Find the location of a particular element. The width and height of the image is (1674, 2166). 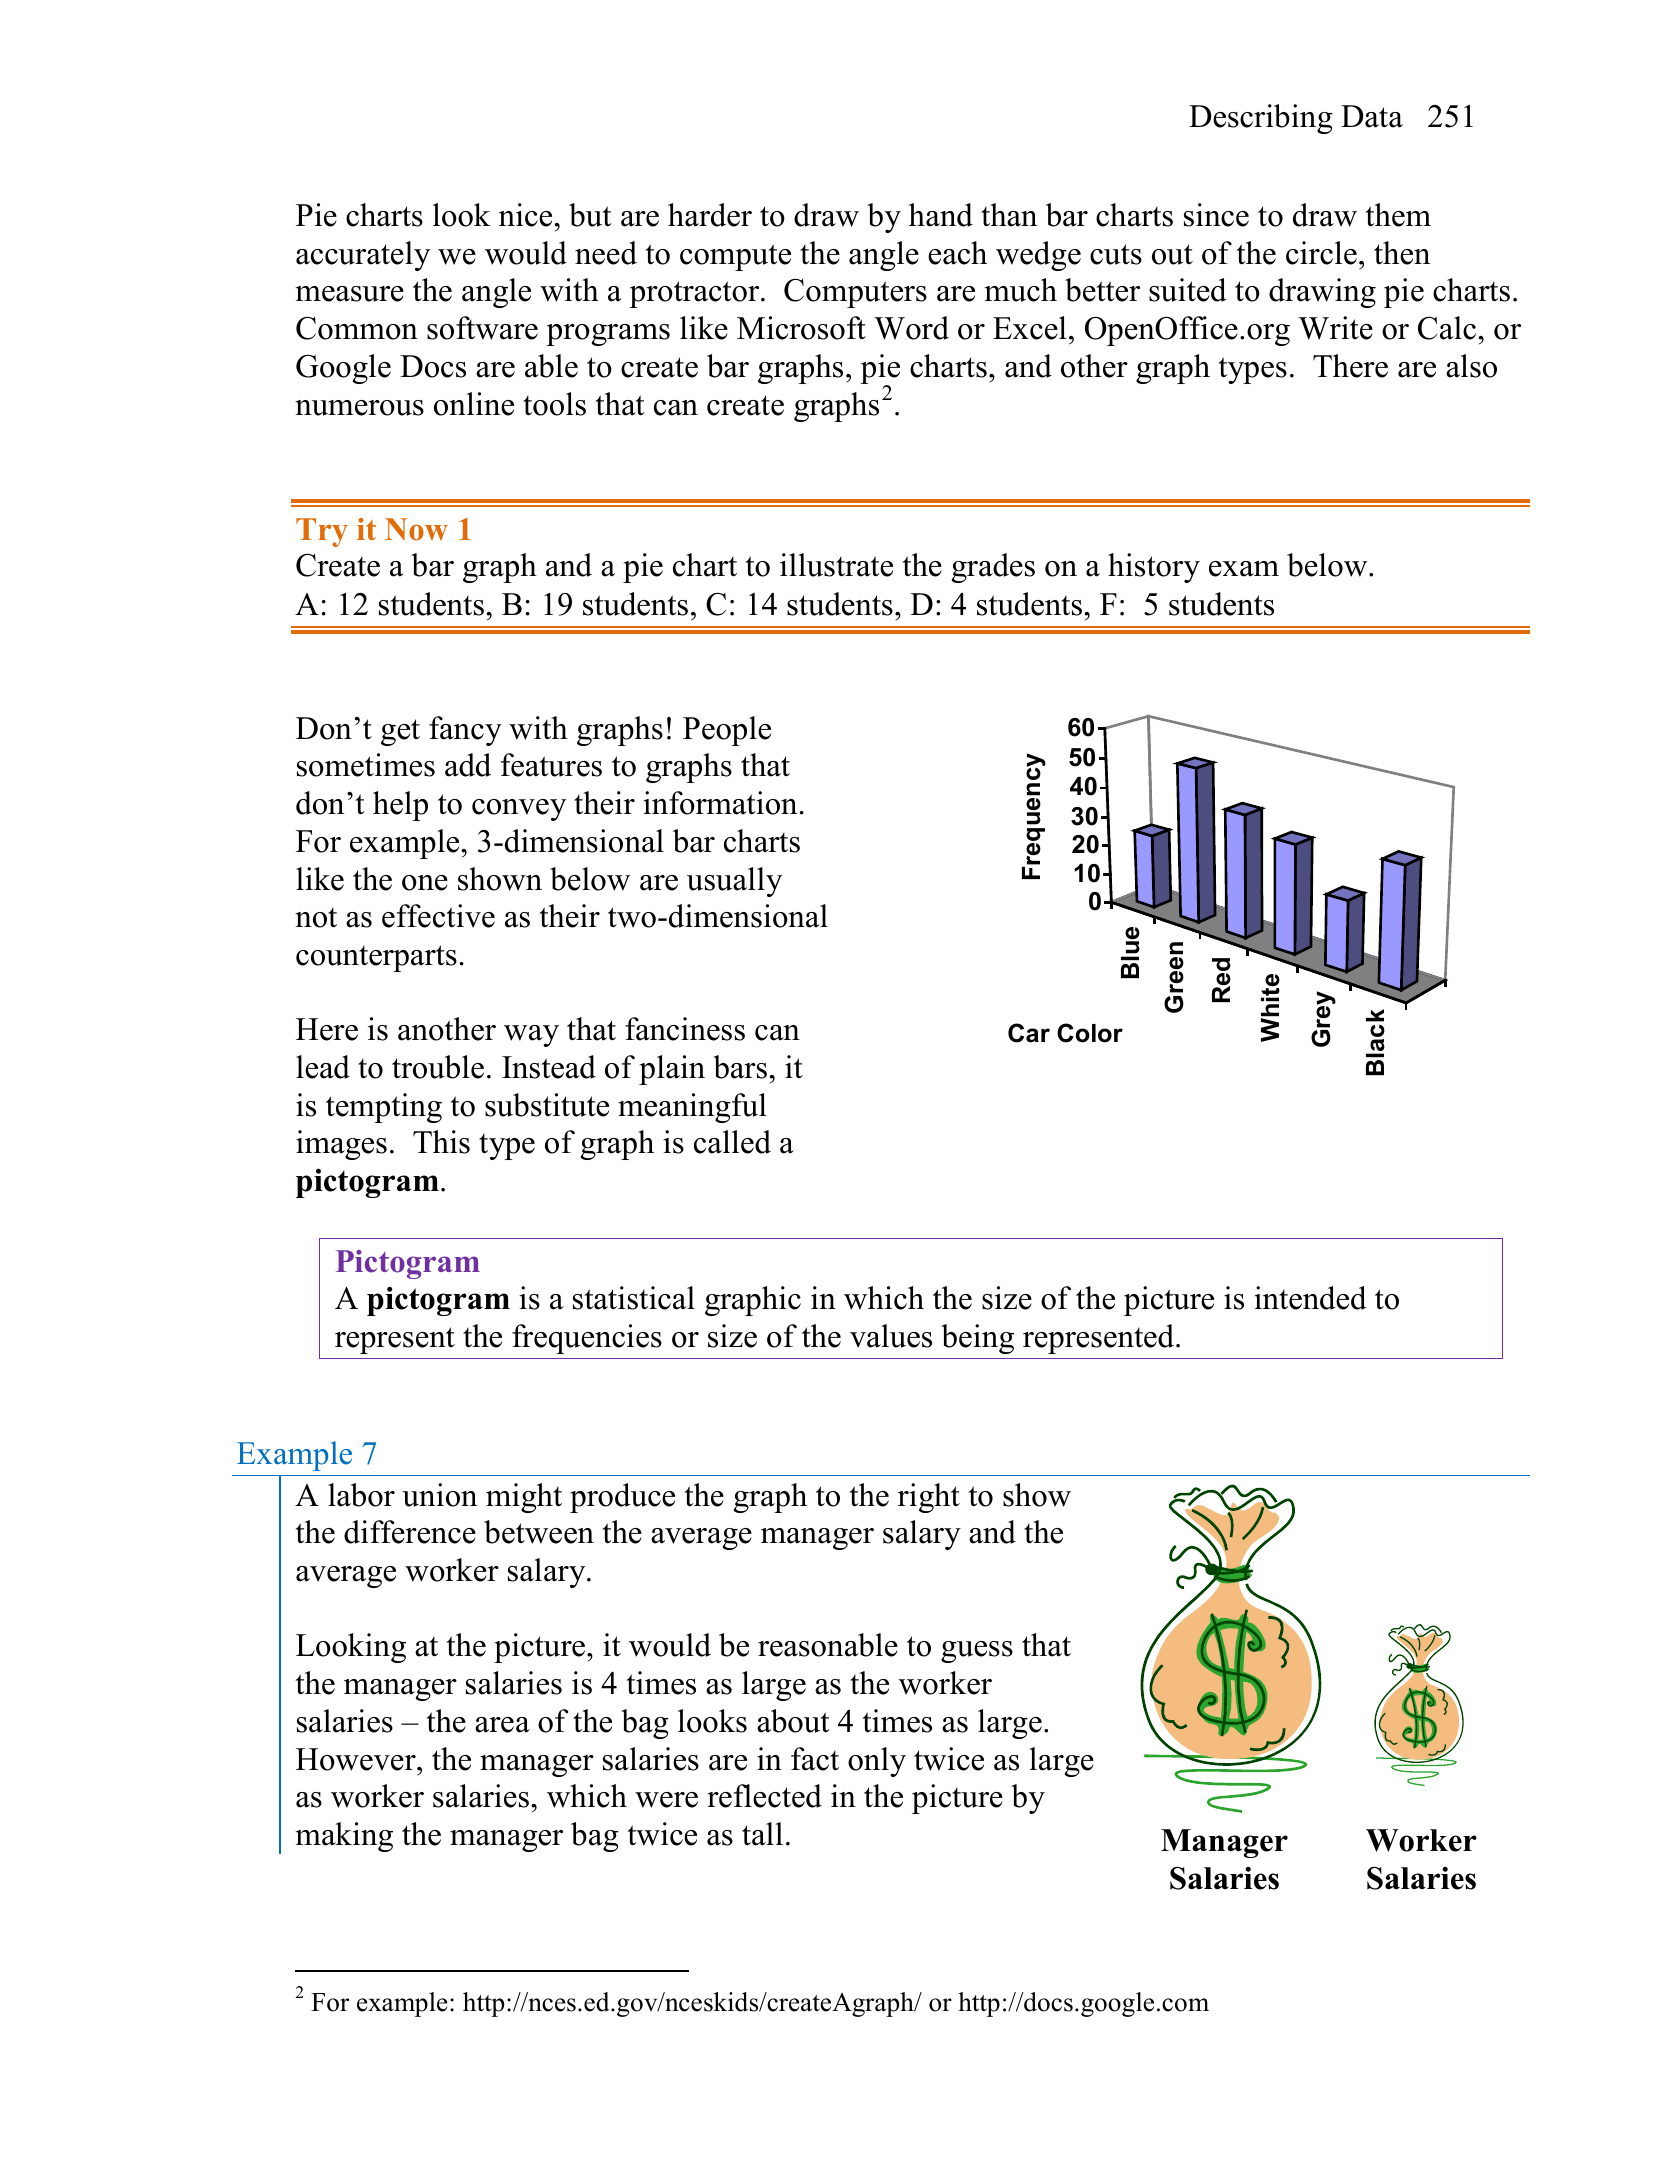

Car is located at coordinates (1029, 1033).
